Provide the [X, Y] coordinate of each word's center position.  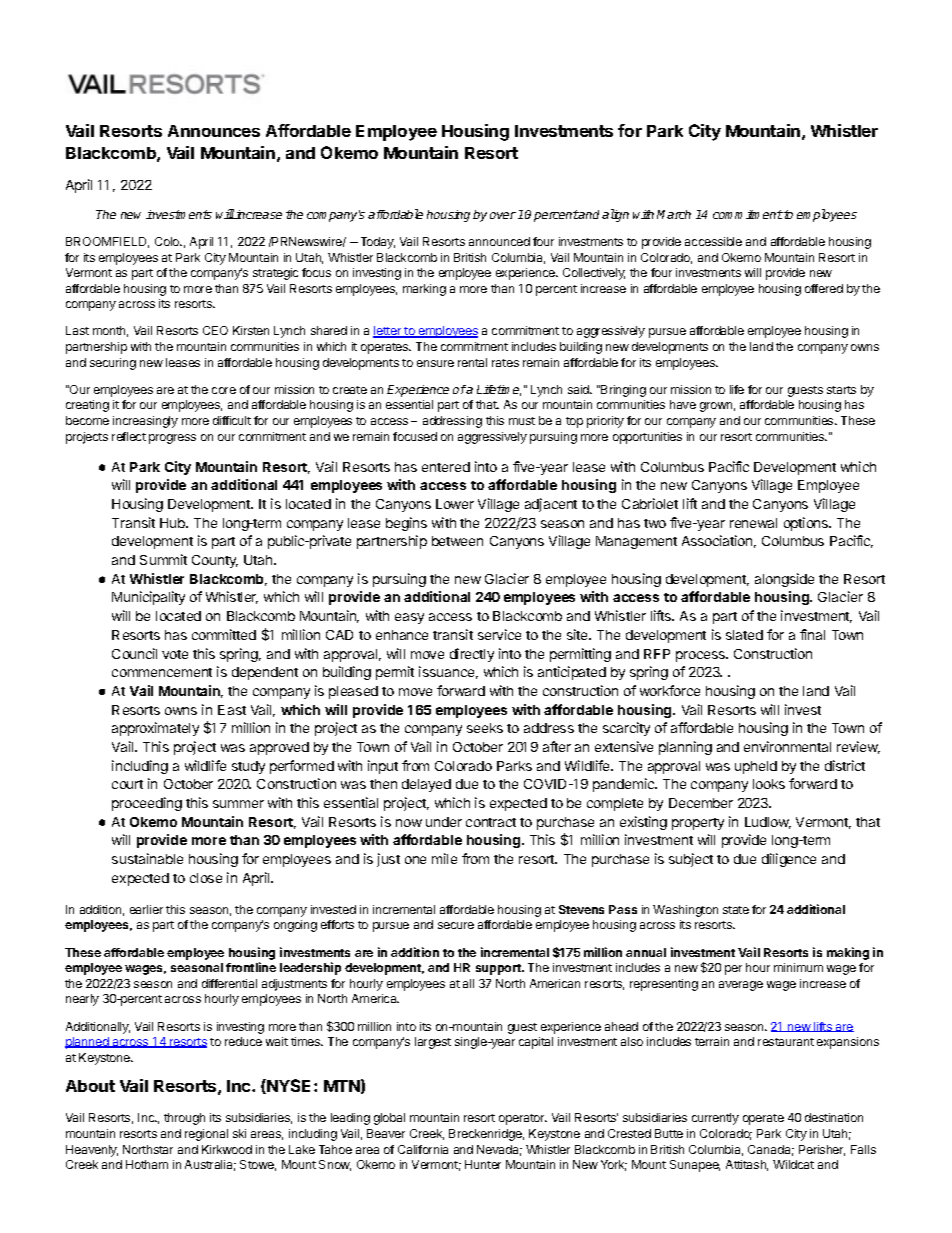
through [184, 1119]
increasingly [145, 422]
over [503, 215]
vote [175, 654]
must [522, 421]
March [674, 214]
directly [472, 655]
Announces [214, 131]
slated [744, 635]
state [736, 910]
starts [841, 390]
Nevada [499, 1150]
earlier [146, 909]
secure [456, 925]
